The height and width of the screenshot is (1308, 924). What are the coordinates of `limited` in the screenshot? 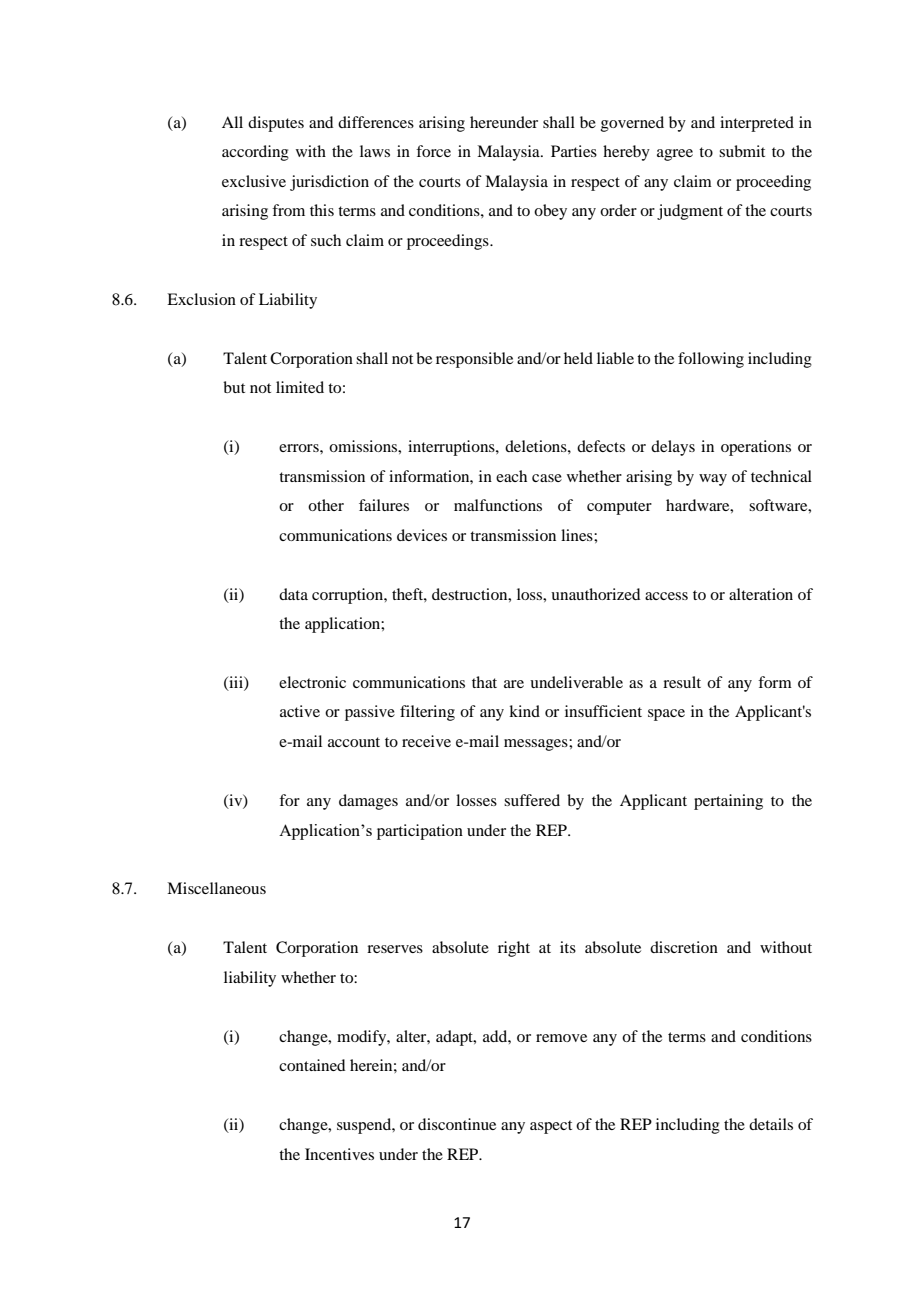 It's located at (300, 387).
